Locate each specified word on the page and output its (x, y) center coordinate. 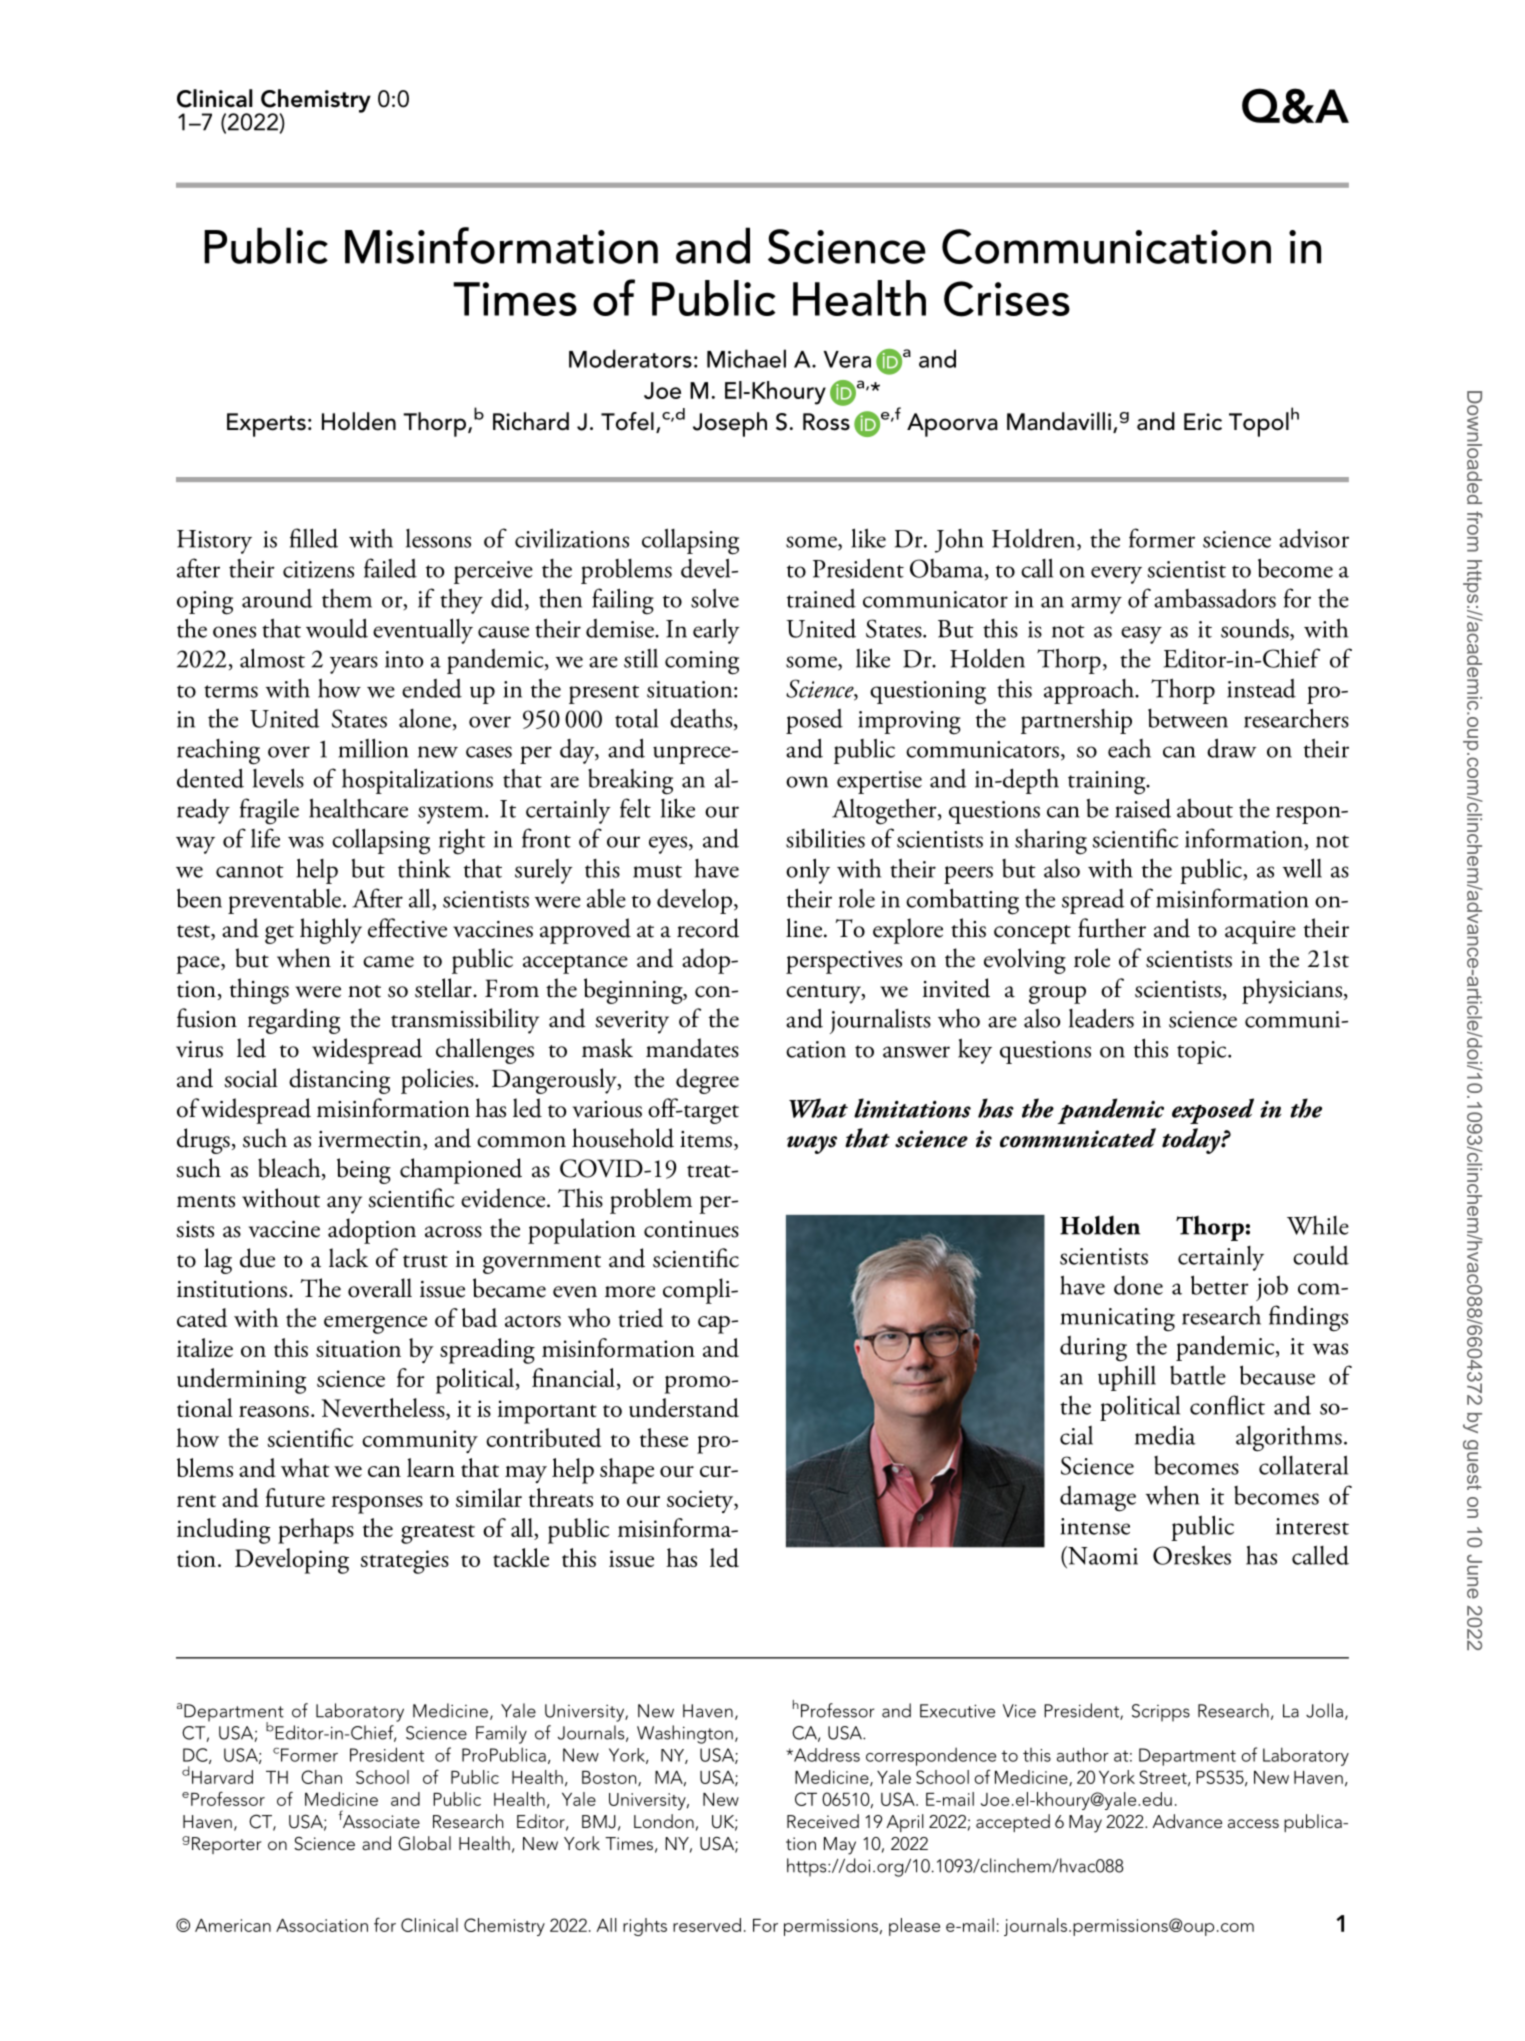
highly (331, 931)
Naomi (1102, 1555)
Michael (746, 358)
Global (424, 1843)
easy (1141, 635)
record (708, 928)
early (716, 631)
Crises (1007, 299)
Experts (266, 425)
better (1220, 1285)
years (354, 665)
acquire (1260, 932)
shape (627, 1471)
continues (691, 1229)
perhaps (316, 1531)
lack (348, 1258)
